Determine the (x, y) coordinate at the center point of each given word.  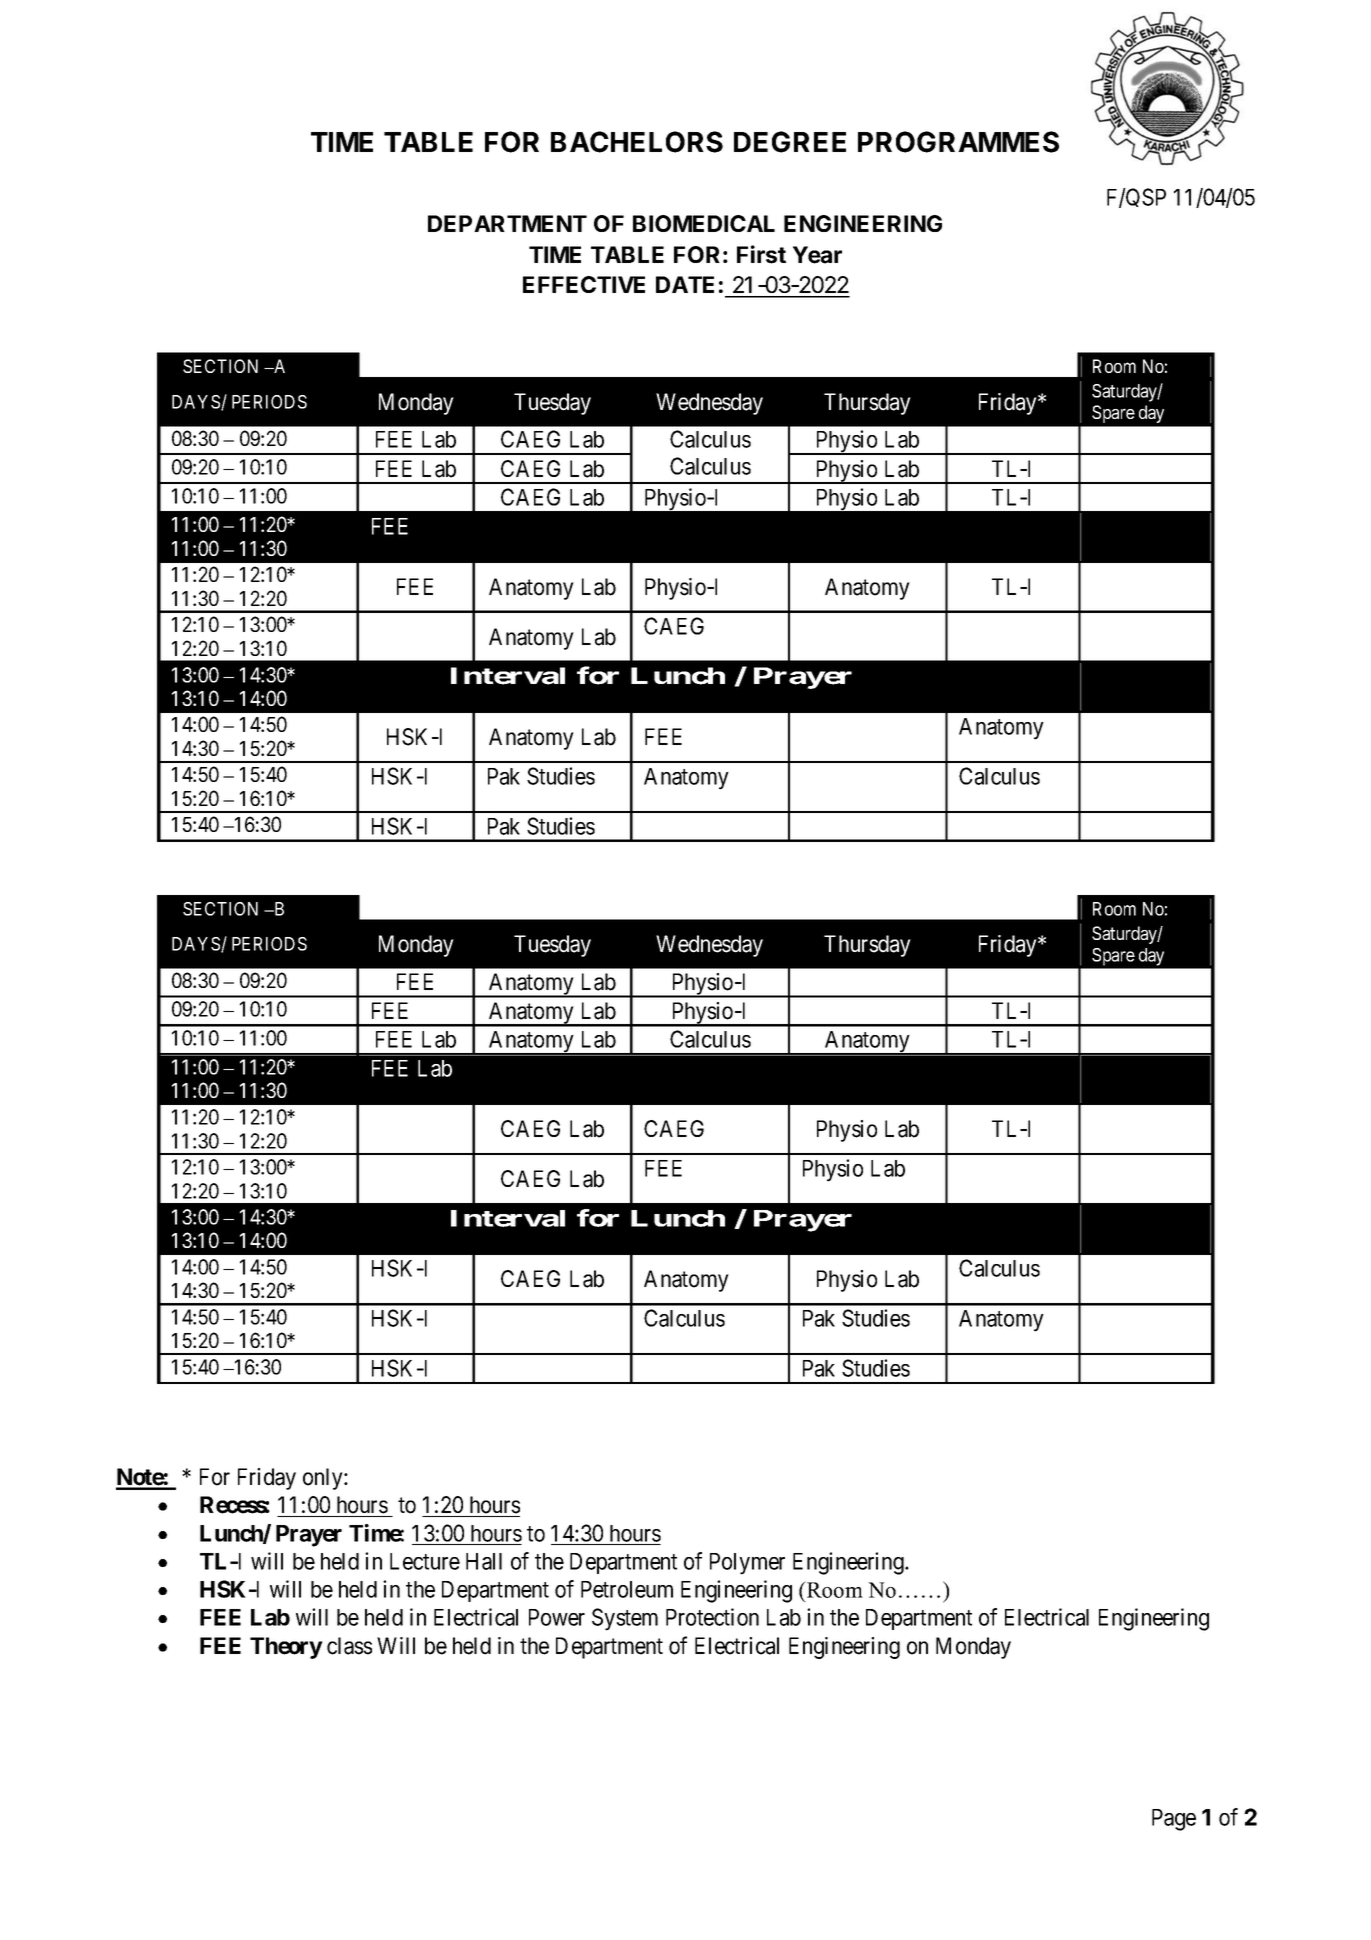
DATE (685, 284)
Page (1174, 1820)
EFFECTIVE (584, 284)
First (761, 254)
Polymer (747, 1564)
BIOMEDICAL (704, 223)
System (625, 1619)
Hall (484, 1561)
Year (817, 255)
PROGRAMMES (958, 142)
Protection (712, 1617)
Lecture (425, 1561)
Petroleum (627, 1589)
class (349, 1646)
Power (557, 1617)
